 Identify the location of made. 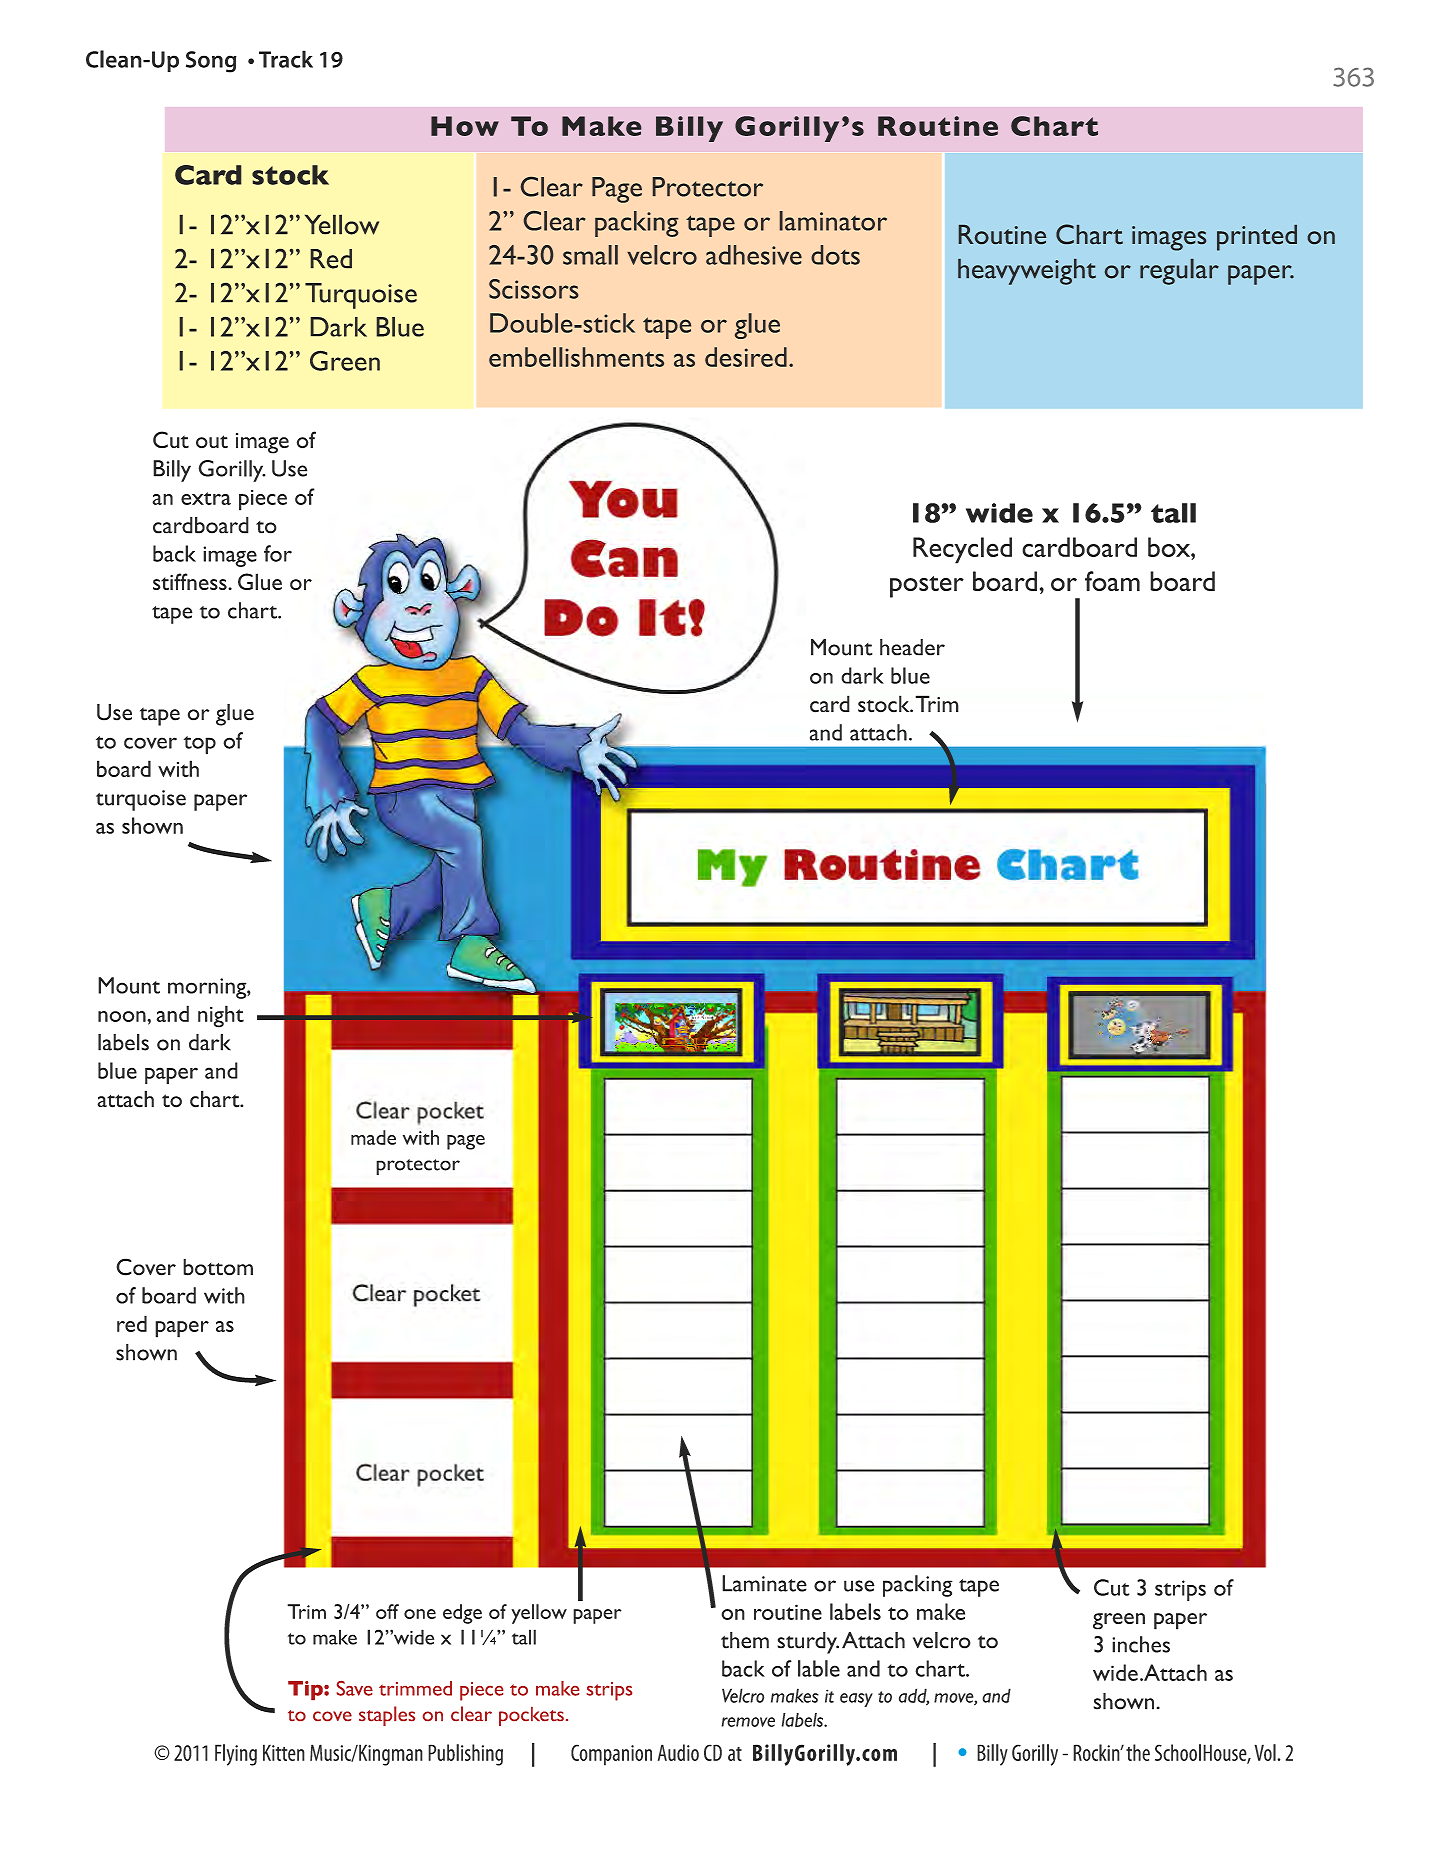
(373, 1137).
